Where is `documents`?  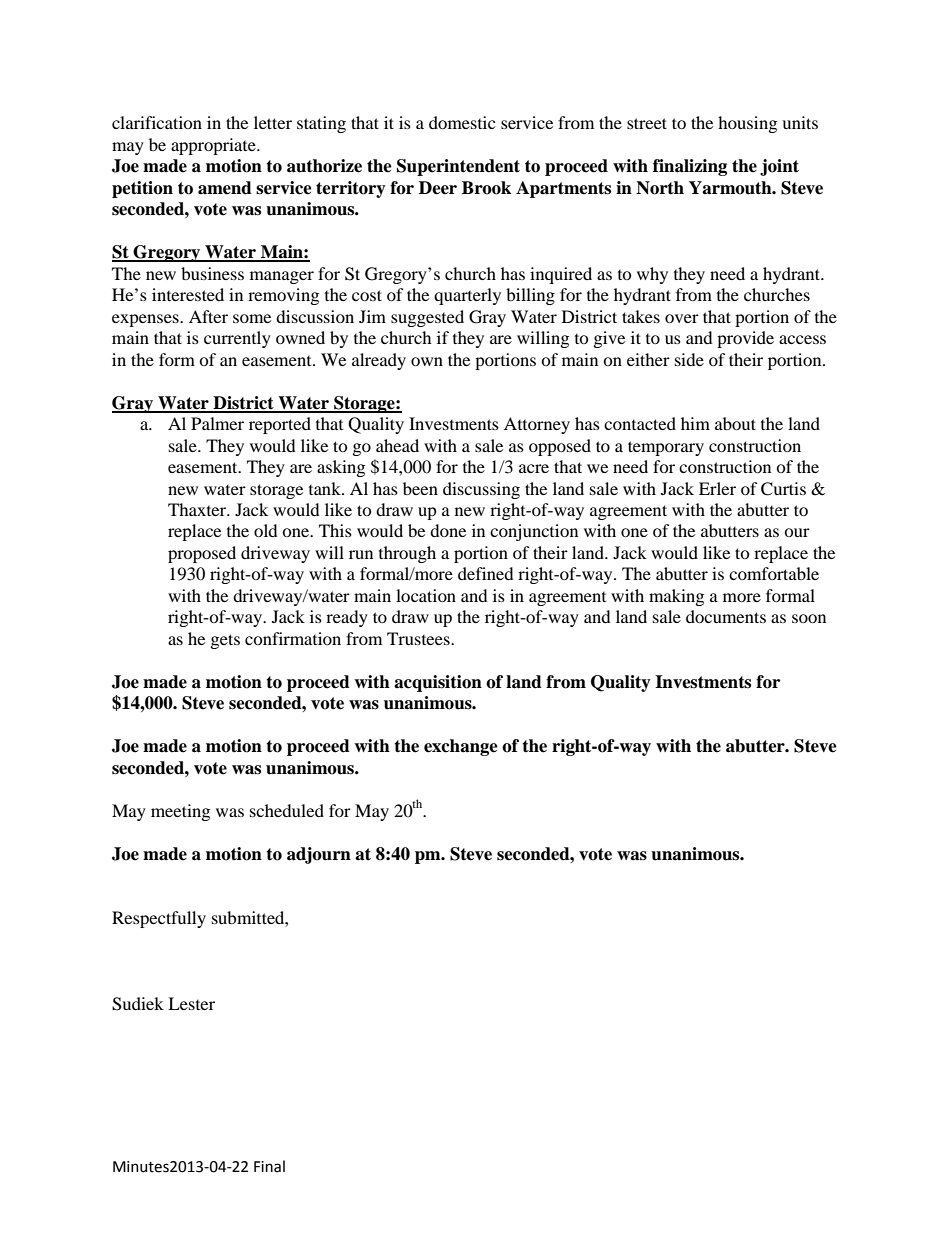
documents is located at coordinates (726, 616).
